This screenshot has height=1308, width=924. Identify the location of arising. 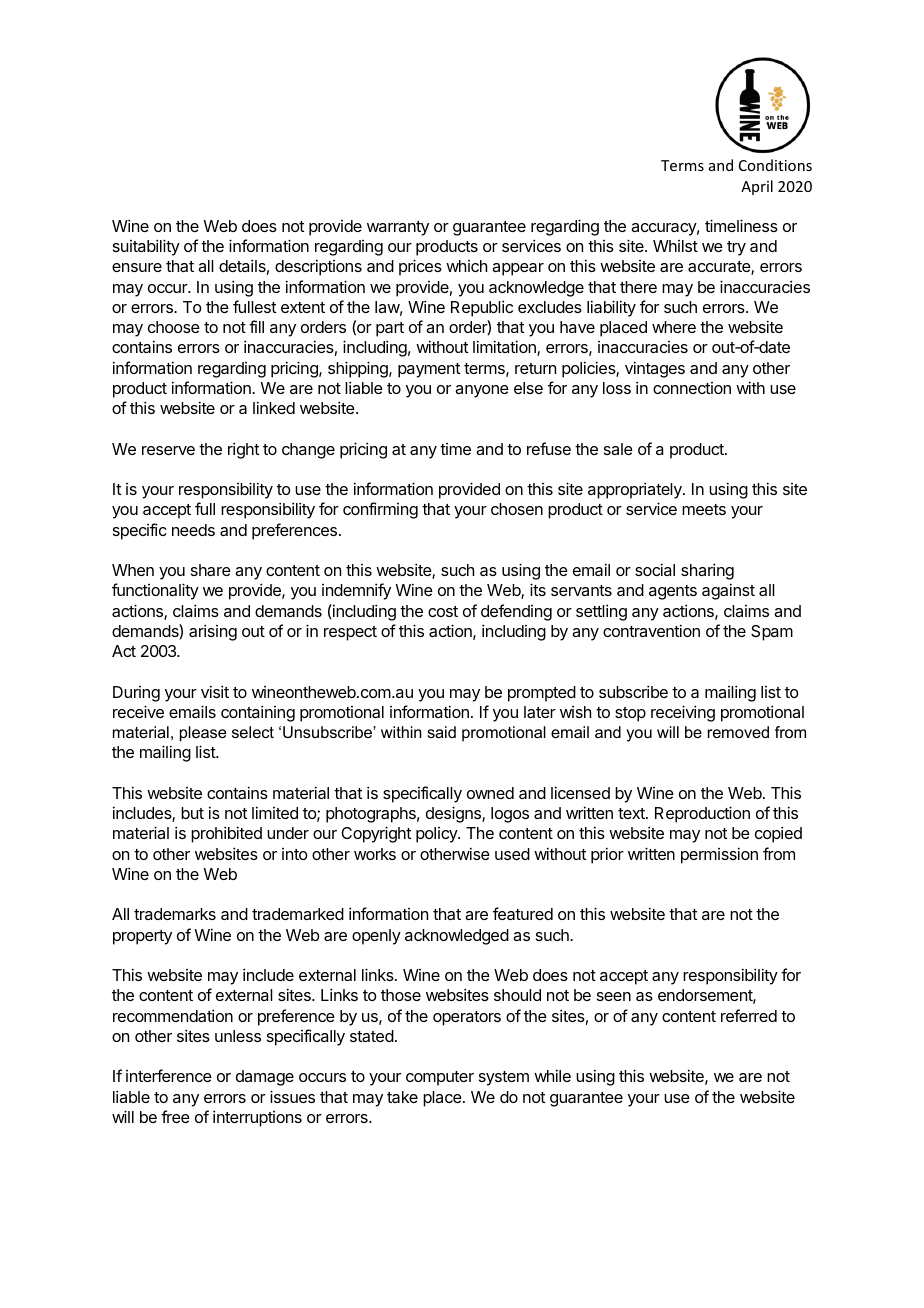
(213, 632).
